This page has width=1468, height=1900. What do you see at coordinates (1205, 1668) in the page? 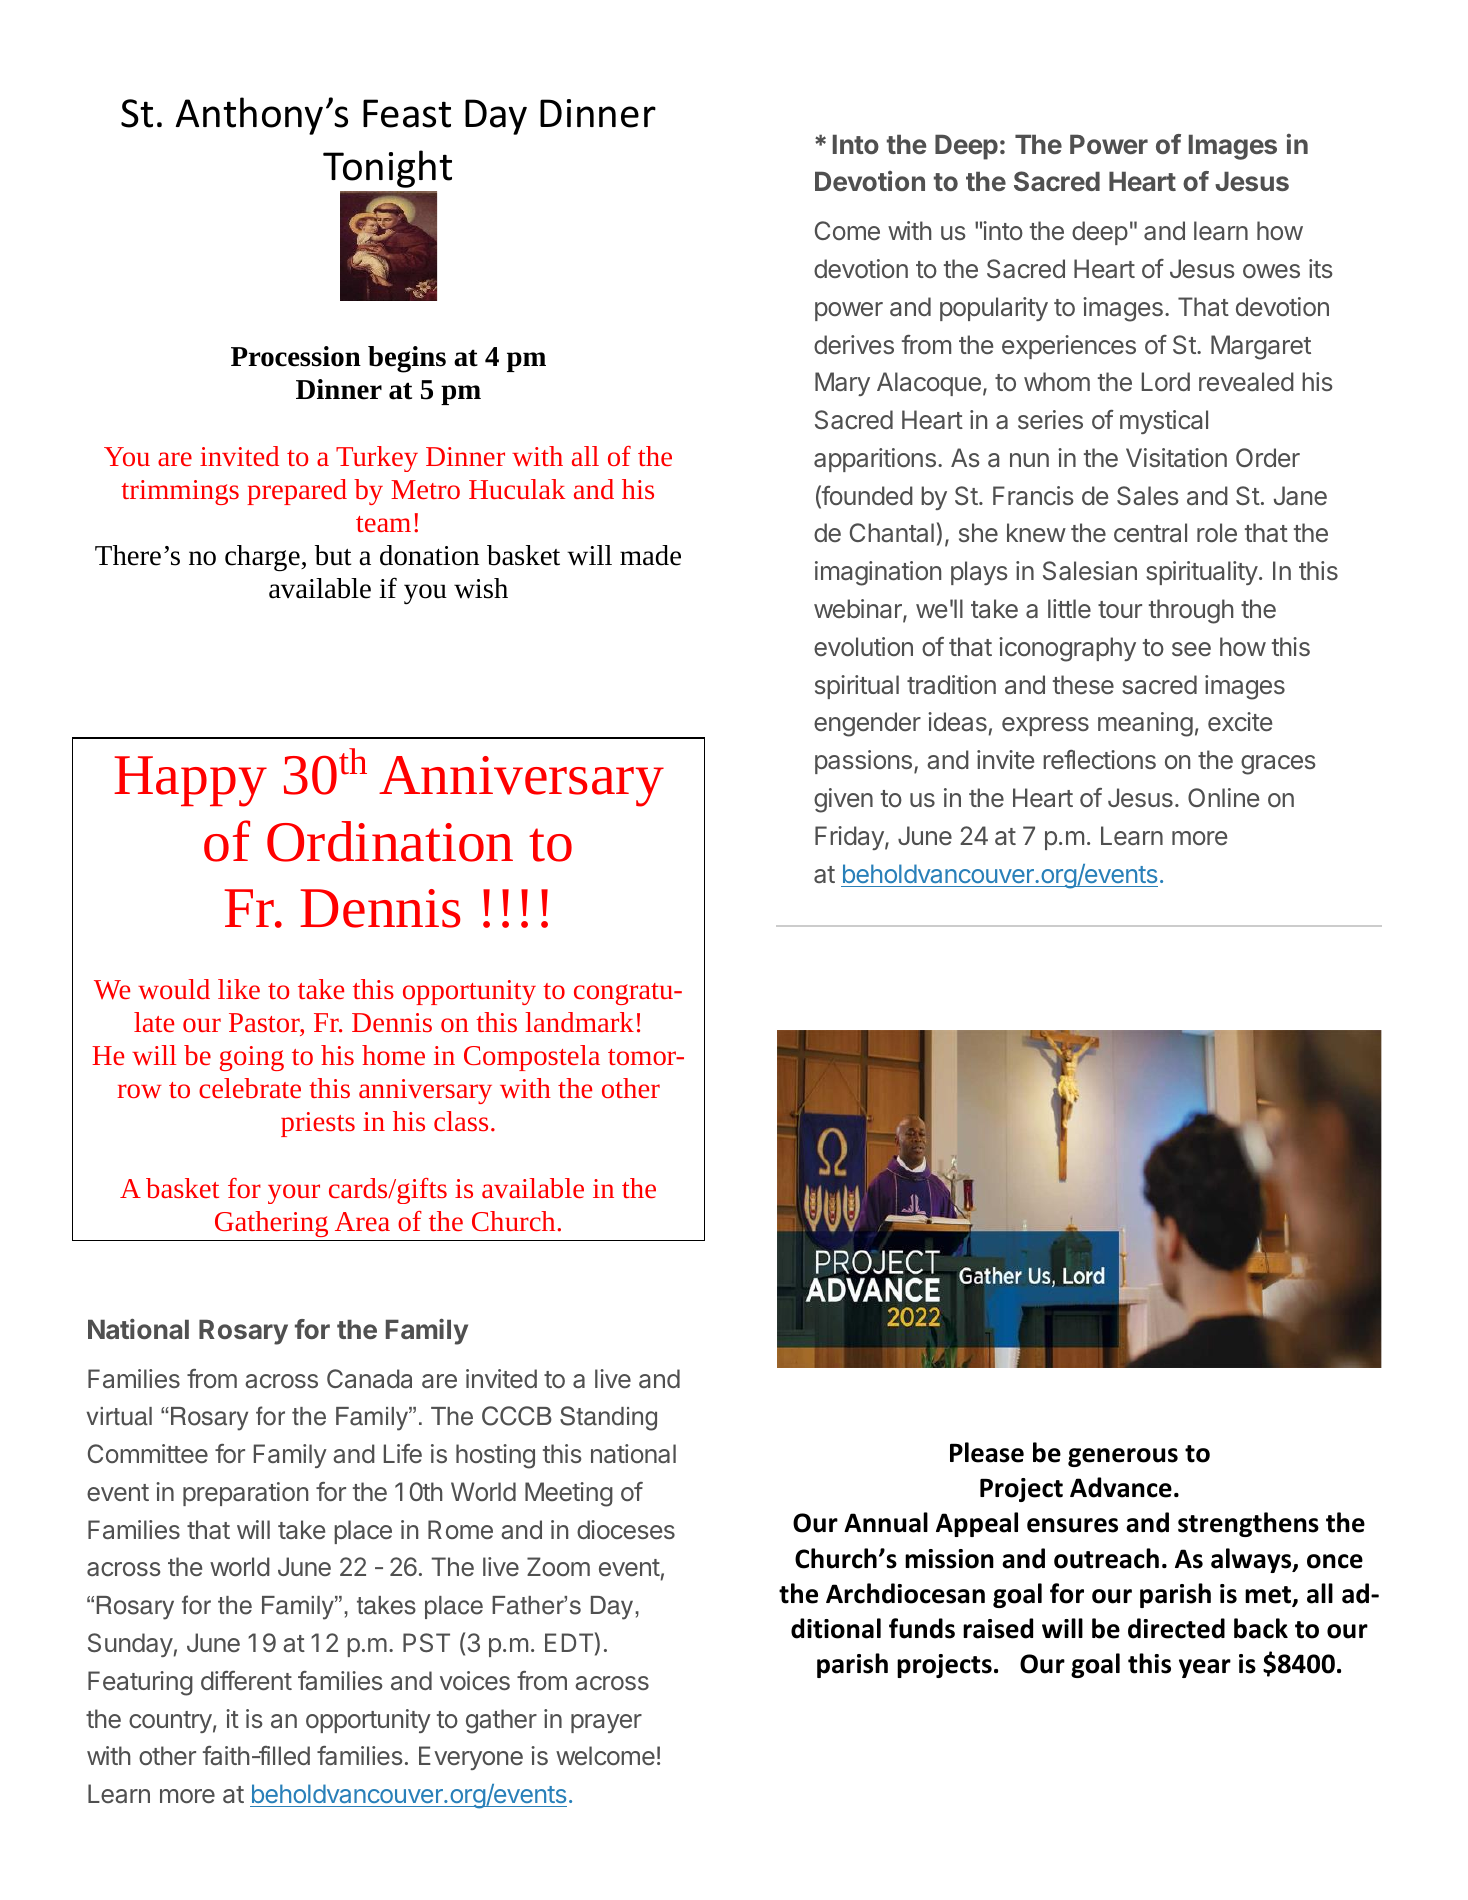
I see `year` at bounding box center [1205, 1668].
